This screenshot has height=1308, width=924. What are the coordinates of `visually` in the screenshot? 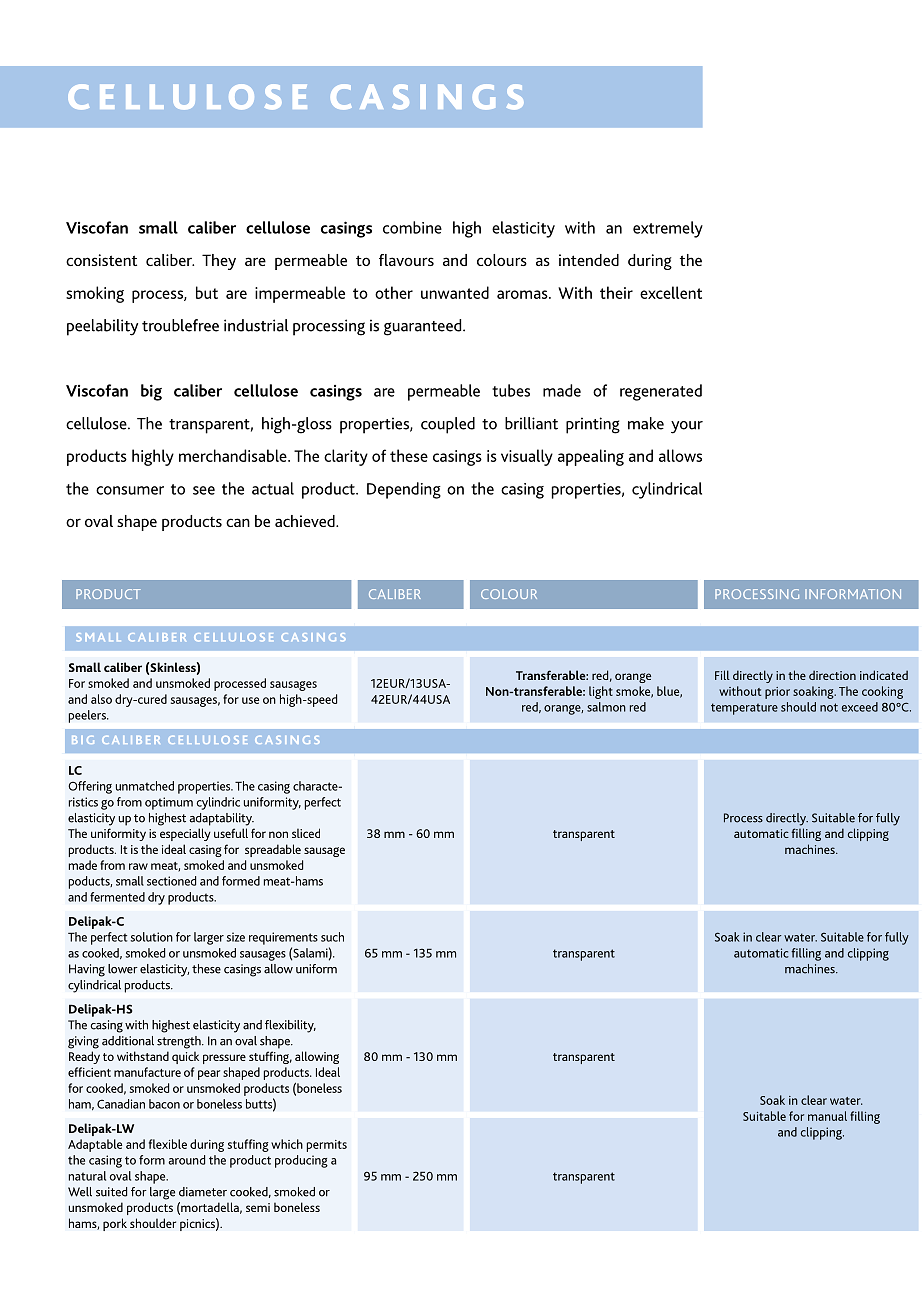 It's located at (527, 457).
